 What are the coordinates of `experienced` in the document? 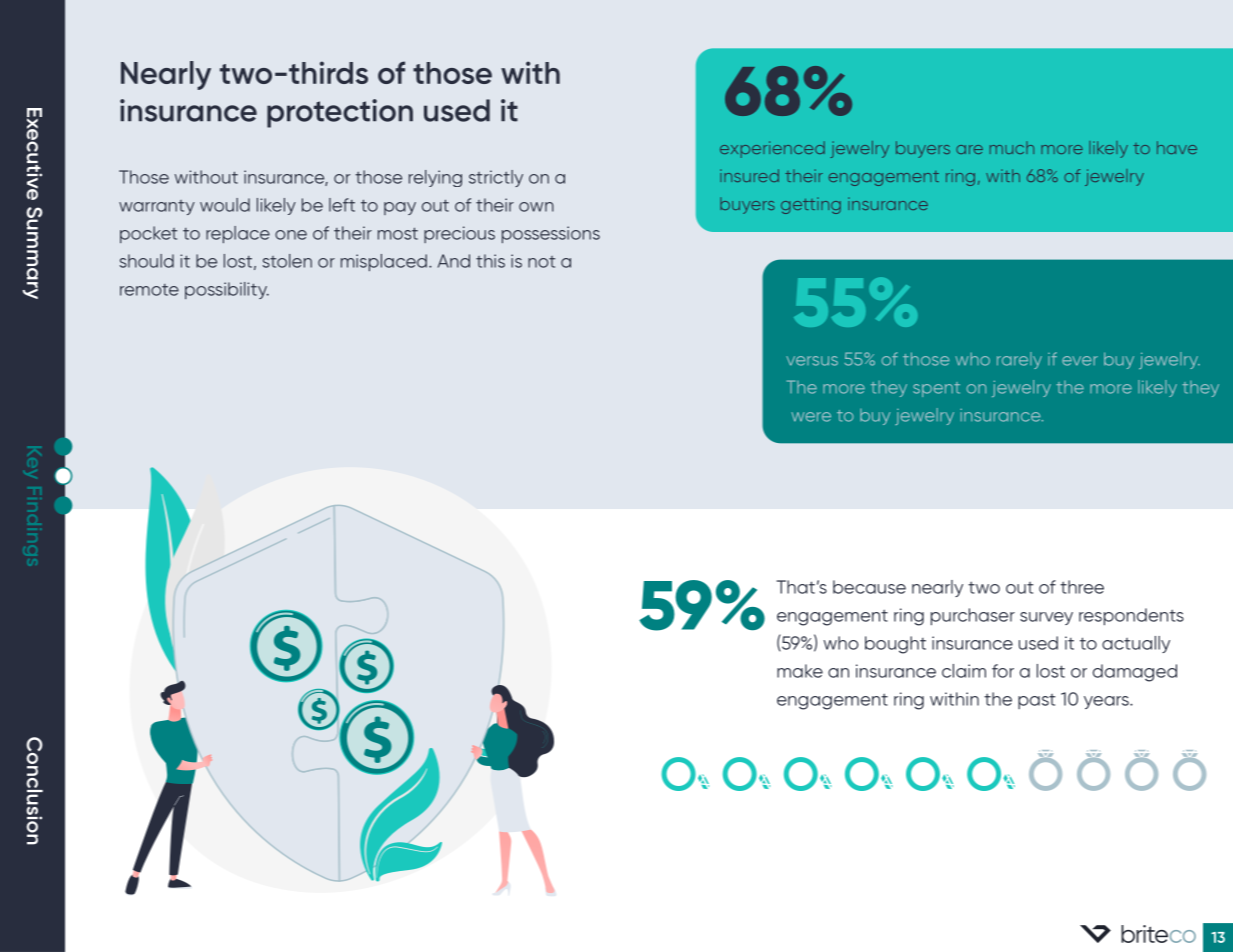 It's located at (772, 149).
